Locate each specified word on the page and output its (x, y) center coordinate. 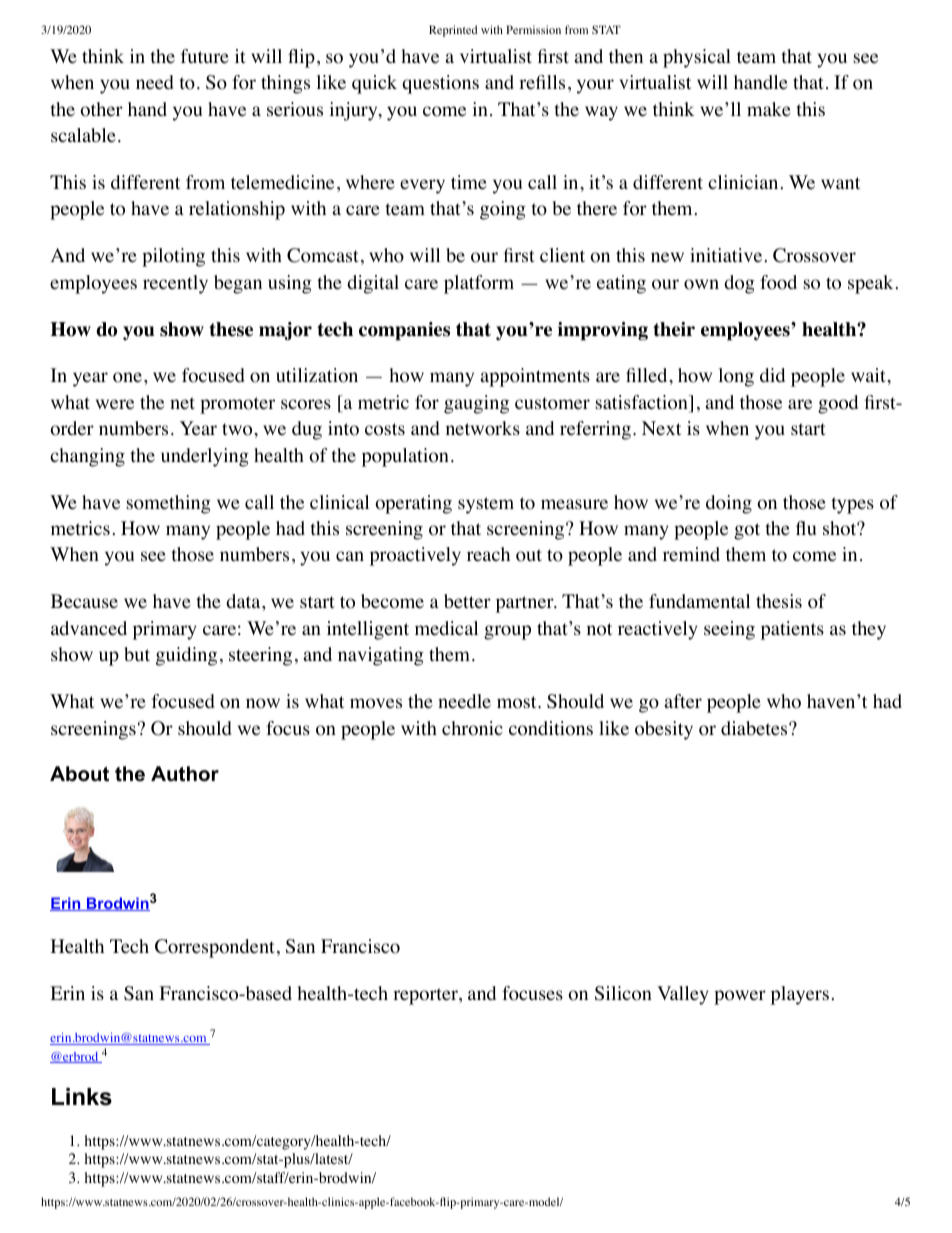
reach (488, 554)
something (168, 504)
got (747, 531)
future (205, 56)
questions (440, 84)
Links (82, 1097)
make (769, 109)
